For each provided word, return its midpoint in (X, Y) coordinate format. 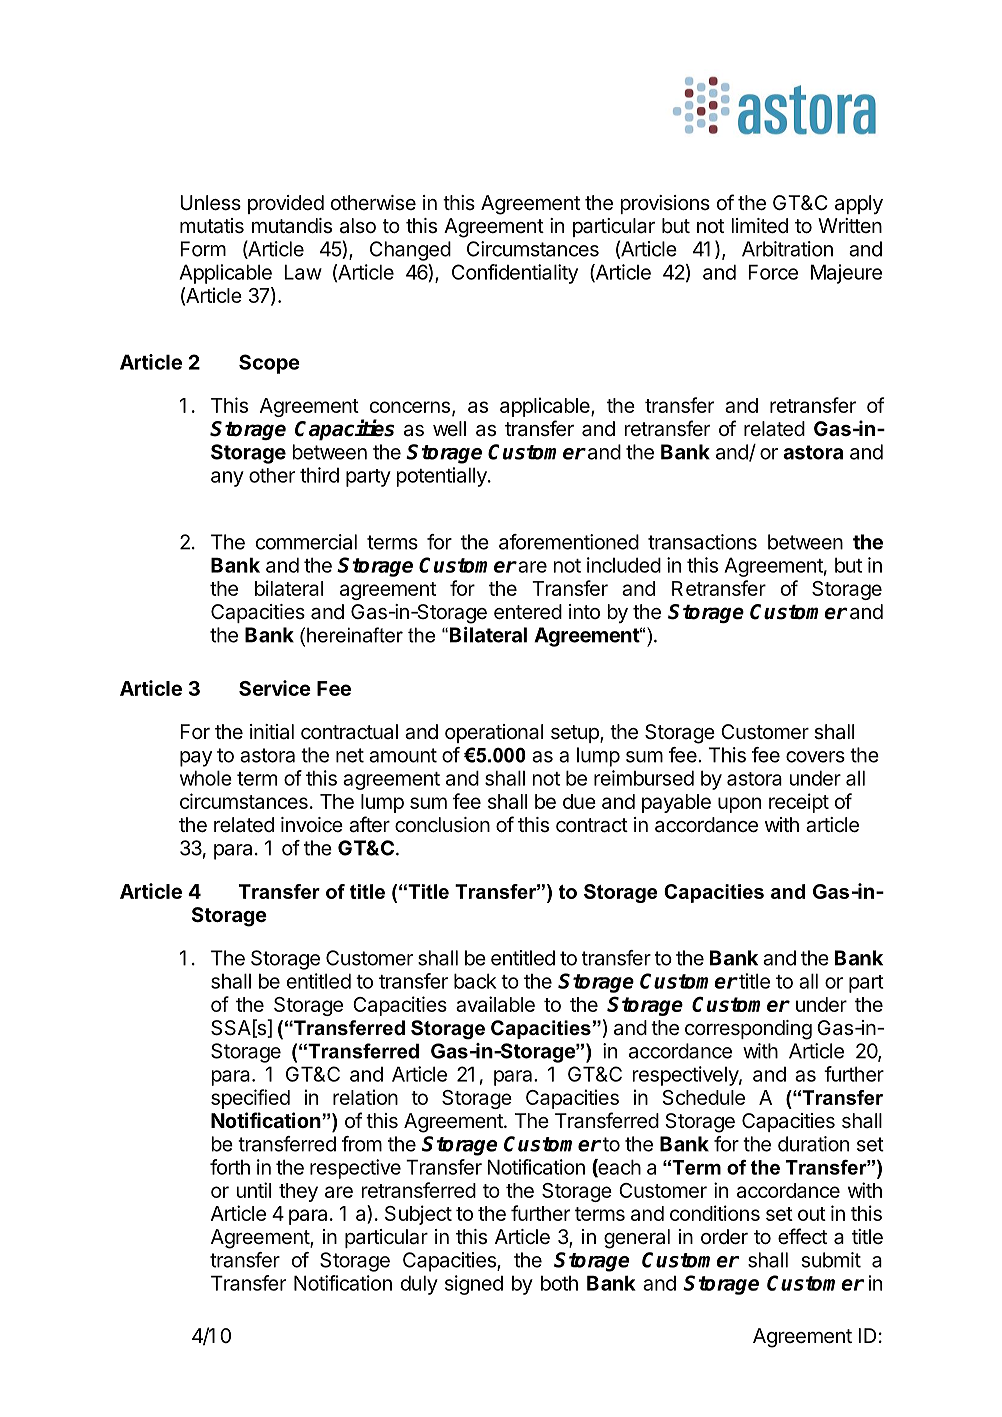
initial (272, 732)
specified (250, 1099)
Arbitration (787, 249)
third (319, 475)
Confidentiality (515, 274)
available (495, 1004)
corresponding (748, 1030)
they (298, 1192)
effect (802, 1236)
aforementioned (569, 542)
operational (494, 733)
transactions (702, 542)
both (559, 1283)
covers (815, 757)
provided (286, 204)
